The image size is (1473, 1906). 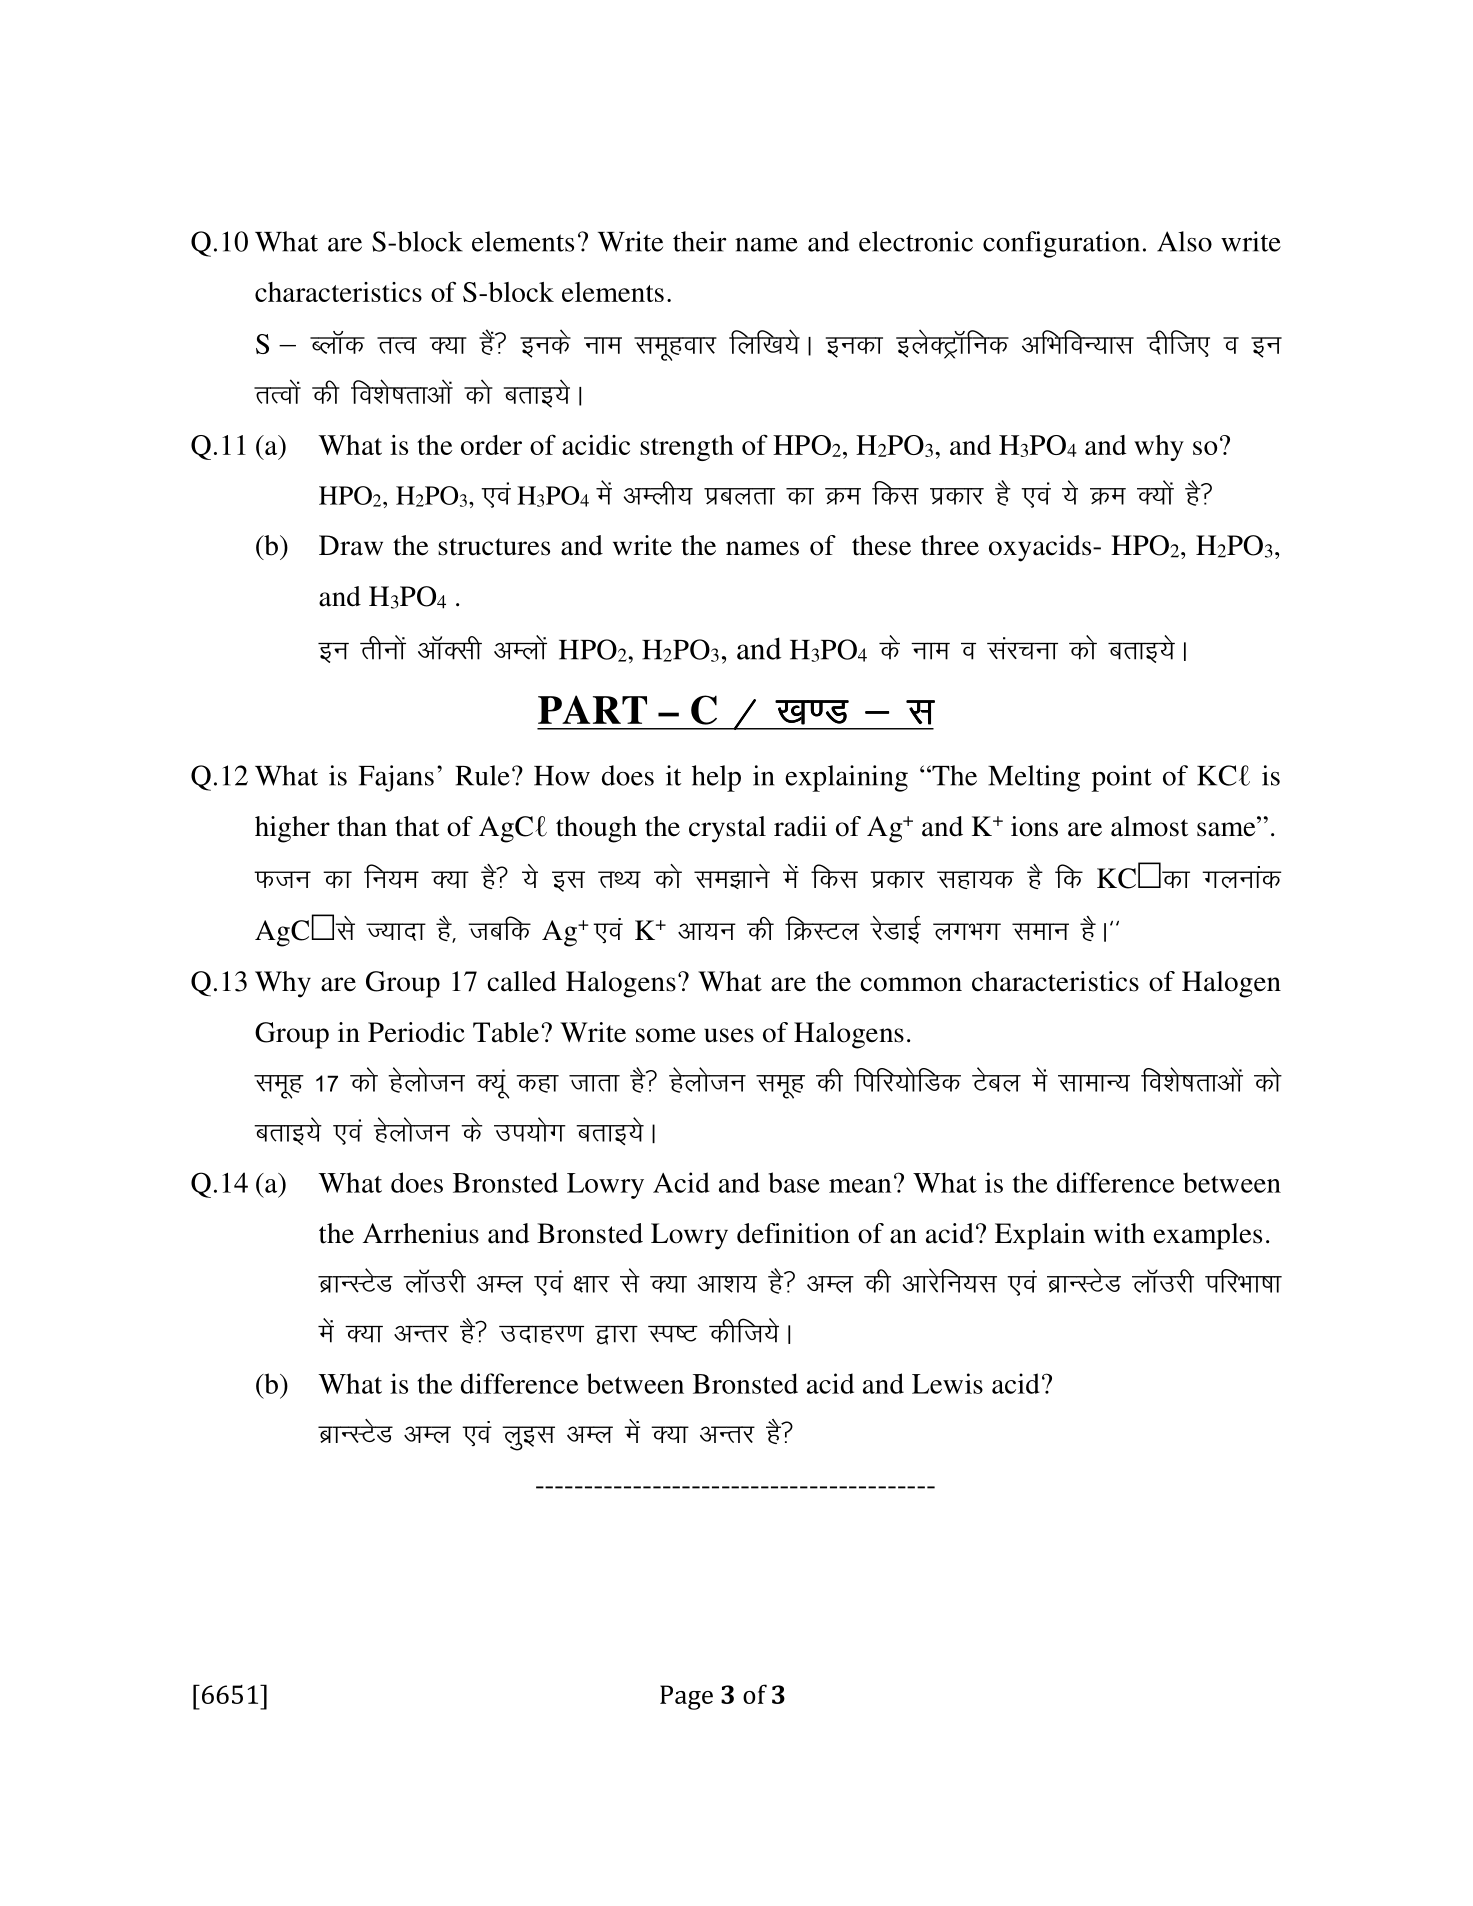 I want to click on configuration, so click(x=1061, y=244).
